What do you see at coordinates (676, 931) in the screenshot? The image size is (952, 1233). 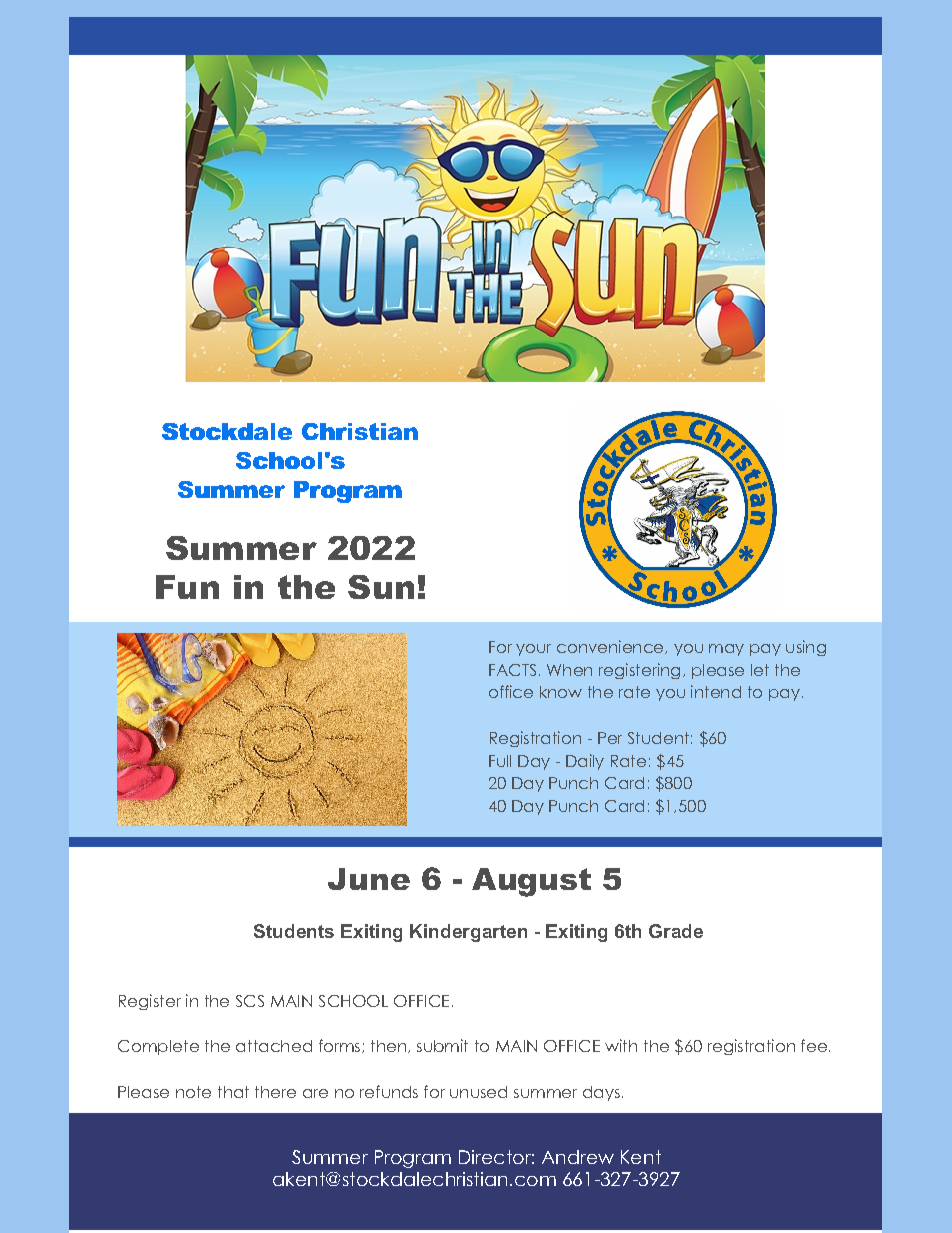 I see `Grade` at bounding box center [676, 931].
